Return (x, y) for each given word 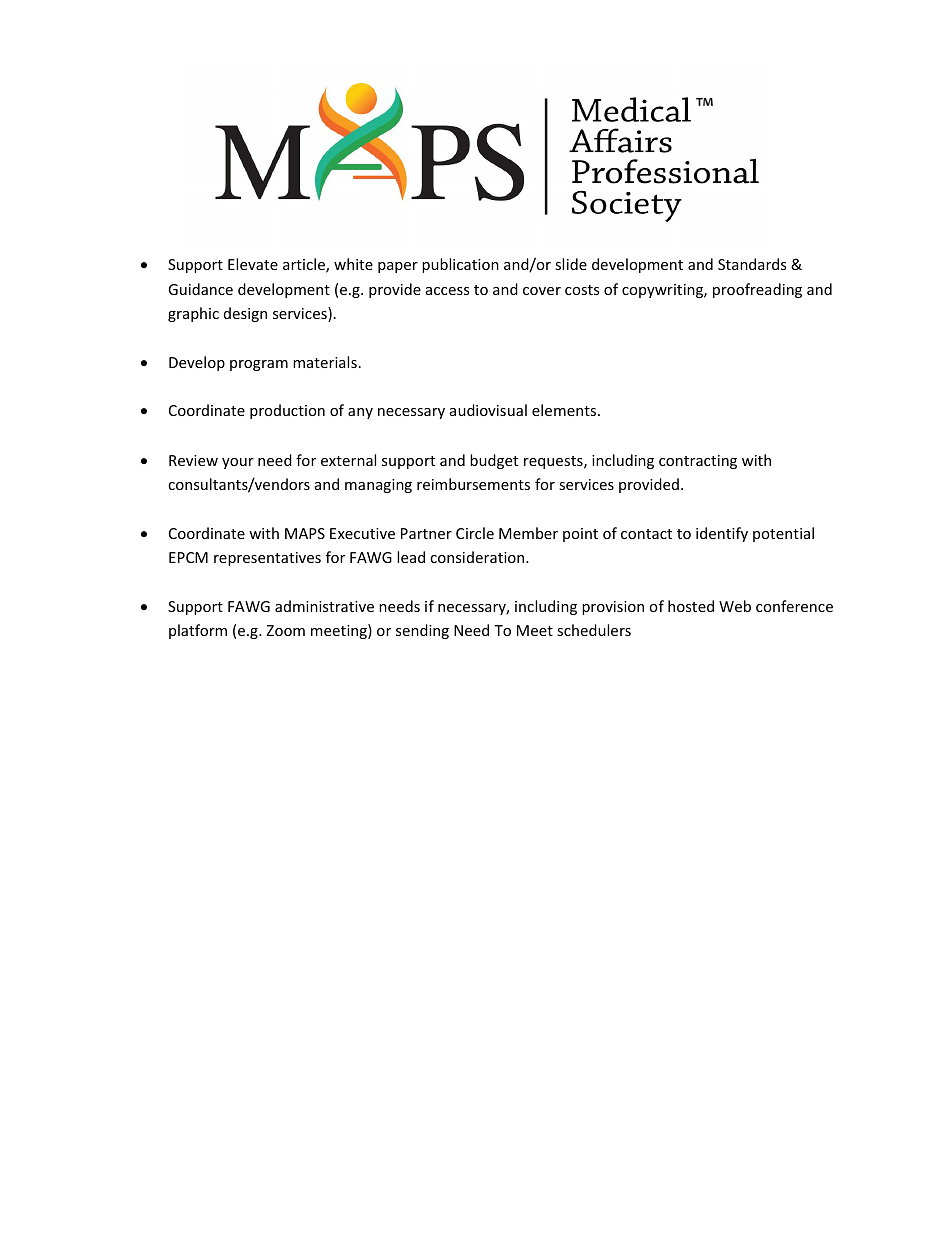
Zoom (285, 630)
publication (460, 265)
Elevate (253, 264)
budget (494, 461)
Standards (752, 264)
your (238, 463)
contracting (698, 462)
